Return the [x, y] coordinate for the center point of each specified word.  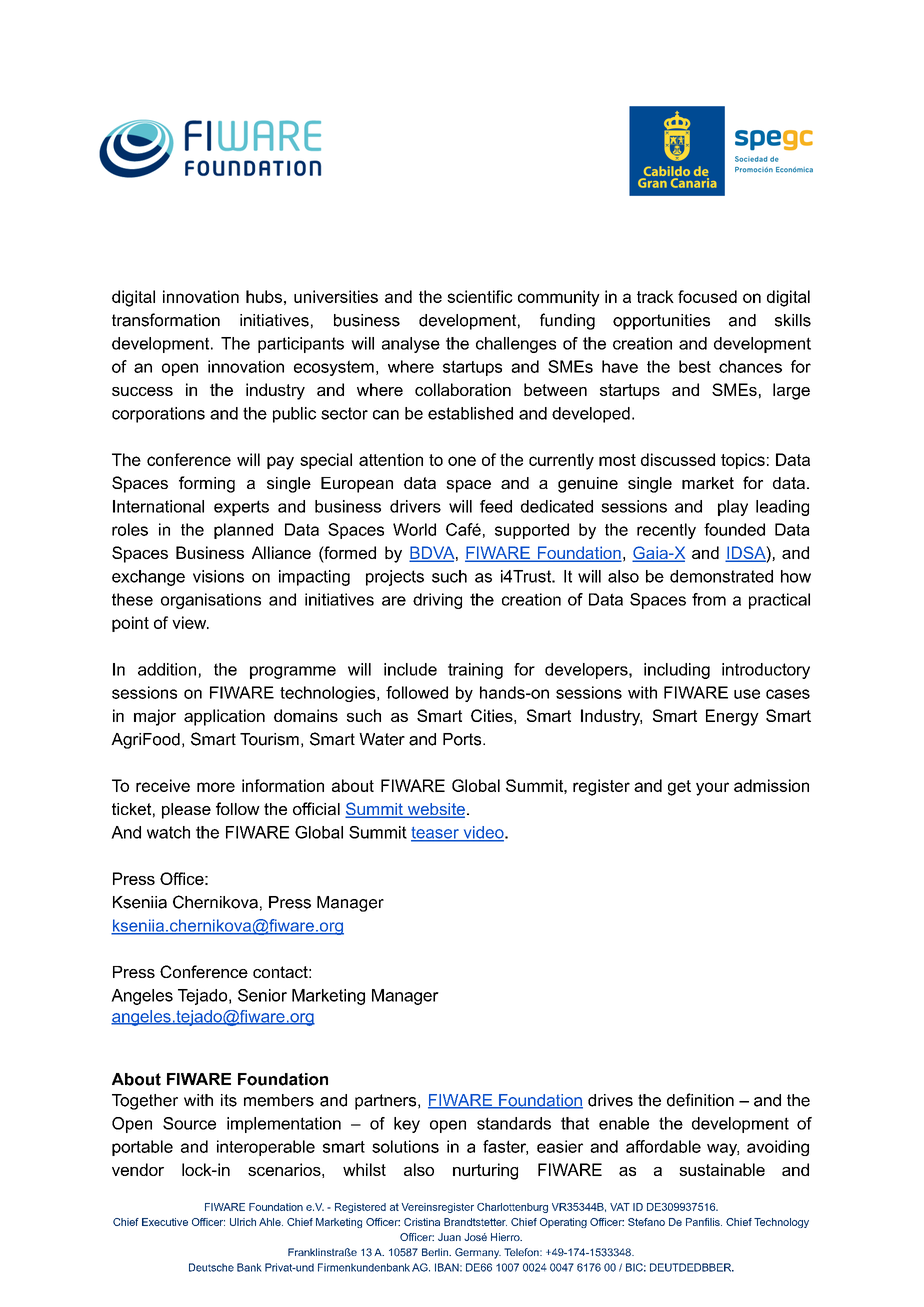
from [709, 599]
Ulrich [243, 1222]
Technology [781, 1223]
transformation [166, 320]
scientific [480, 296]
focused [707, 296]
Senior [262, 995]
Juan [449, 1237]
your [712, 789]
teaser [436, 834]
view [190, 622]
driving [437, 601]
